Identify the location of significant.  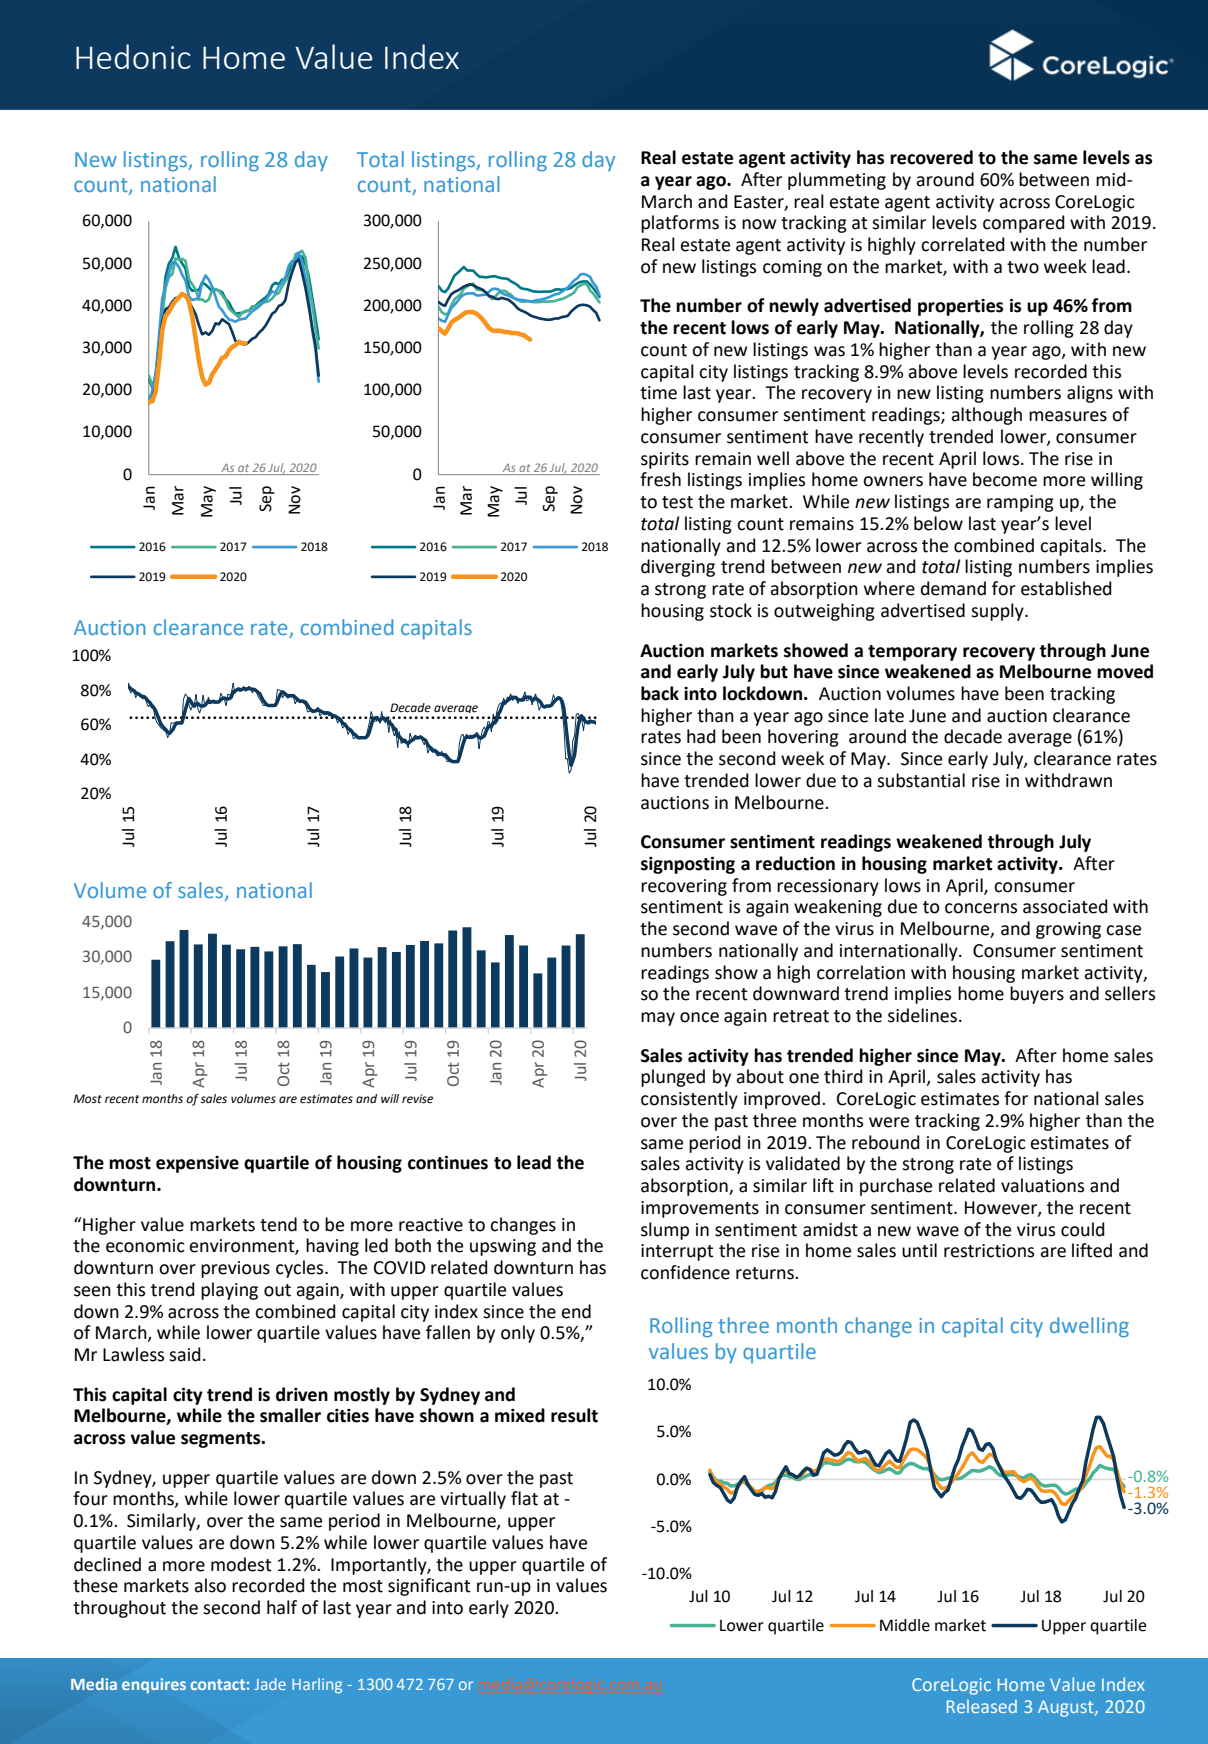
(429, 1587).
